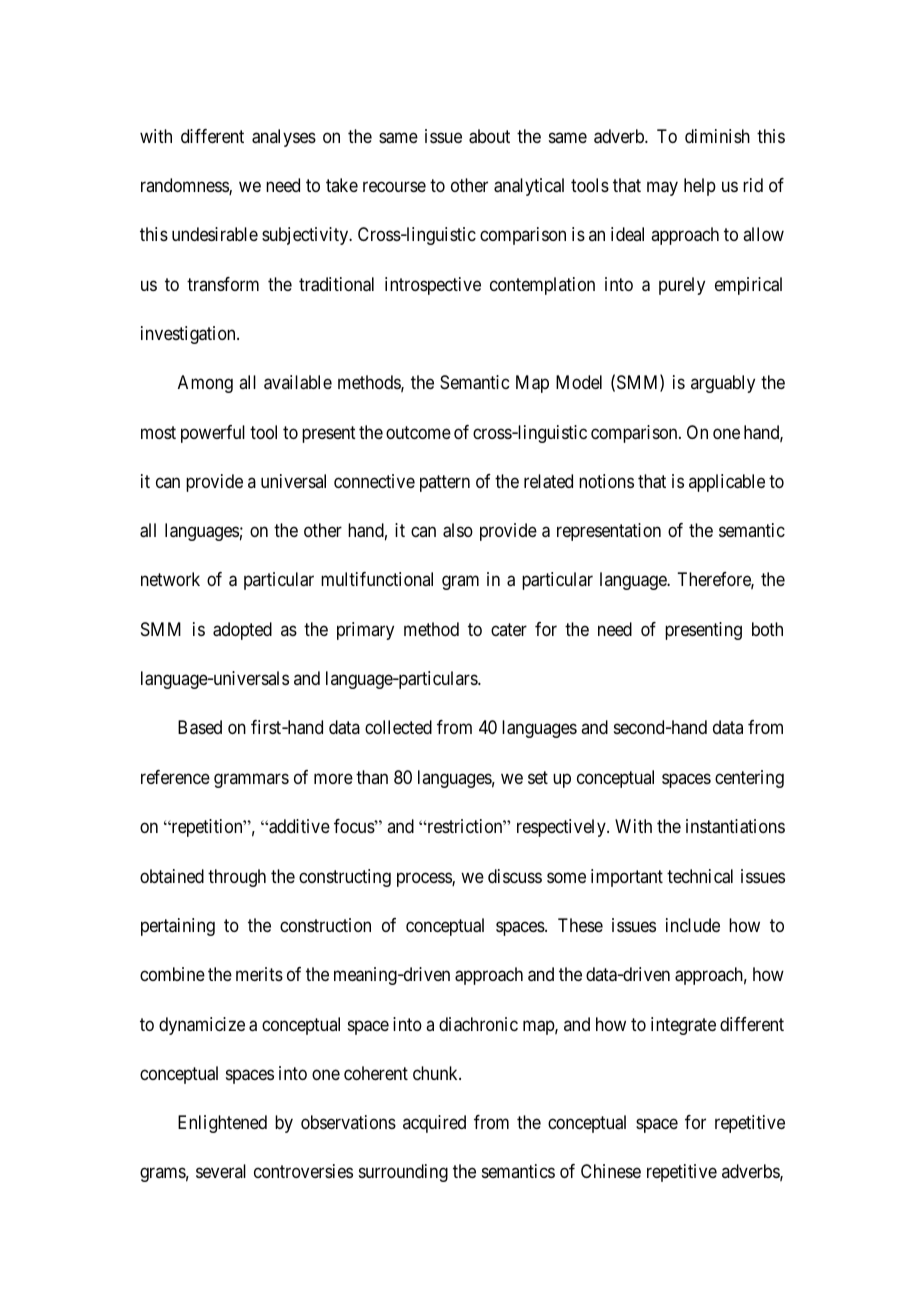 The height and width of the page is (1309, 924). What do you see at coordinates (489, 136) in the page?
I see `about` at bounding box center [489, 136].
